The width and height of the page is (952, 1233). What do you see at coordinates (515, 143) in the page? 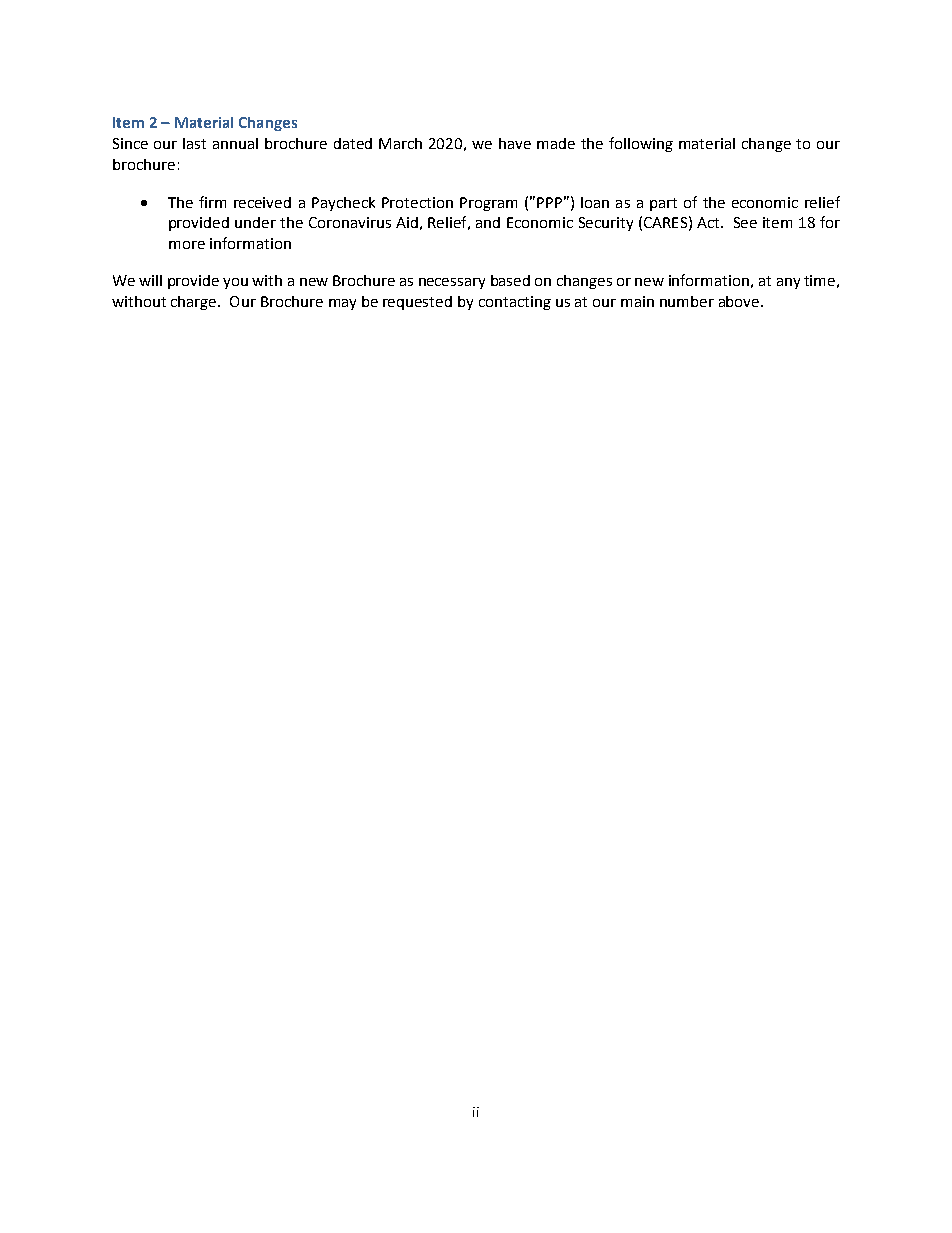
I see `have` at bounding box center [515, 143].
